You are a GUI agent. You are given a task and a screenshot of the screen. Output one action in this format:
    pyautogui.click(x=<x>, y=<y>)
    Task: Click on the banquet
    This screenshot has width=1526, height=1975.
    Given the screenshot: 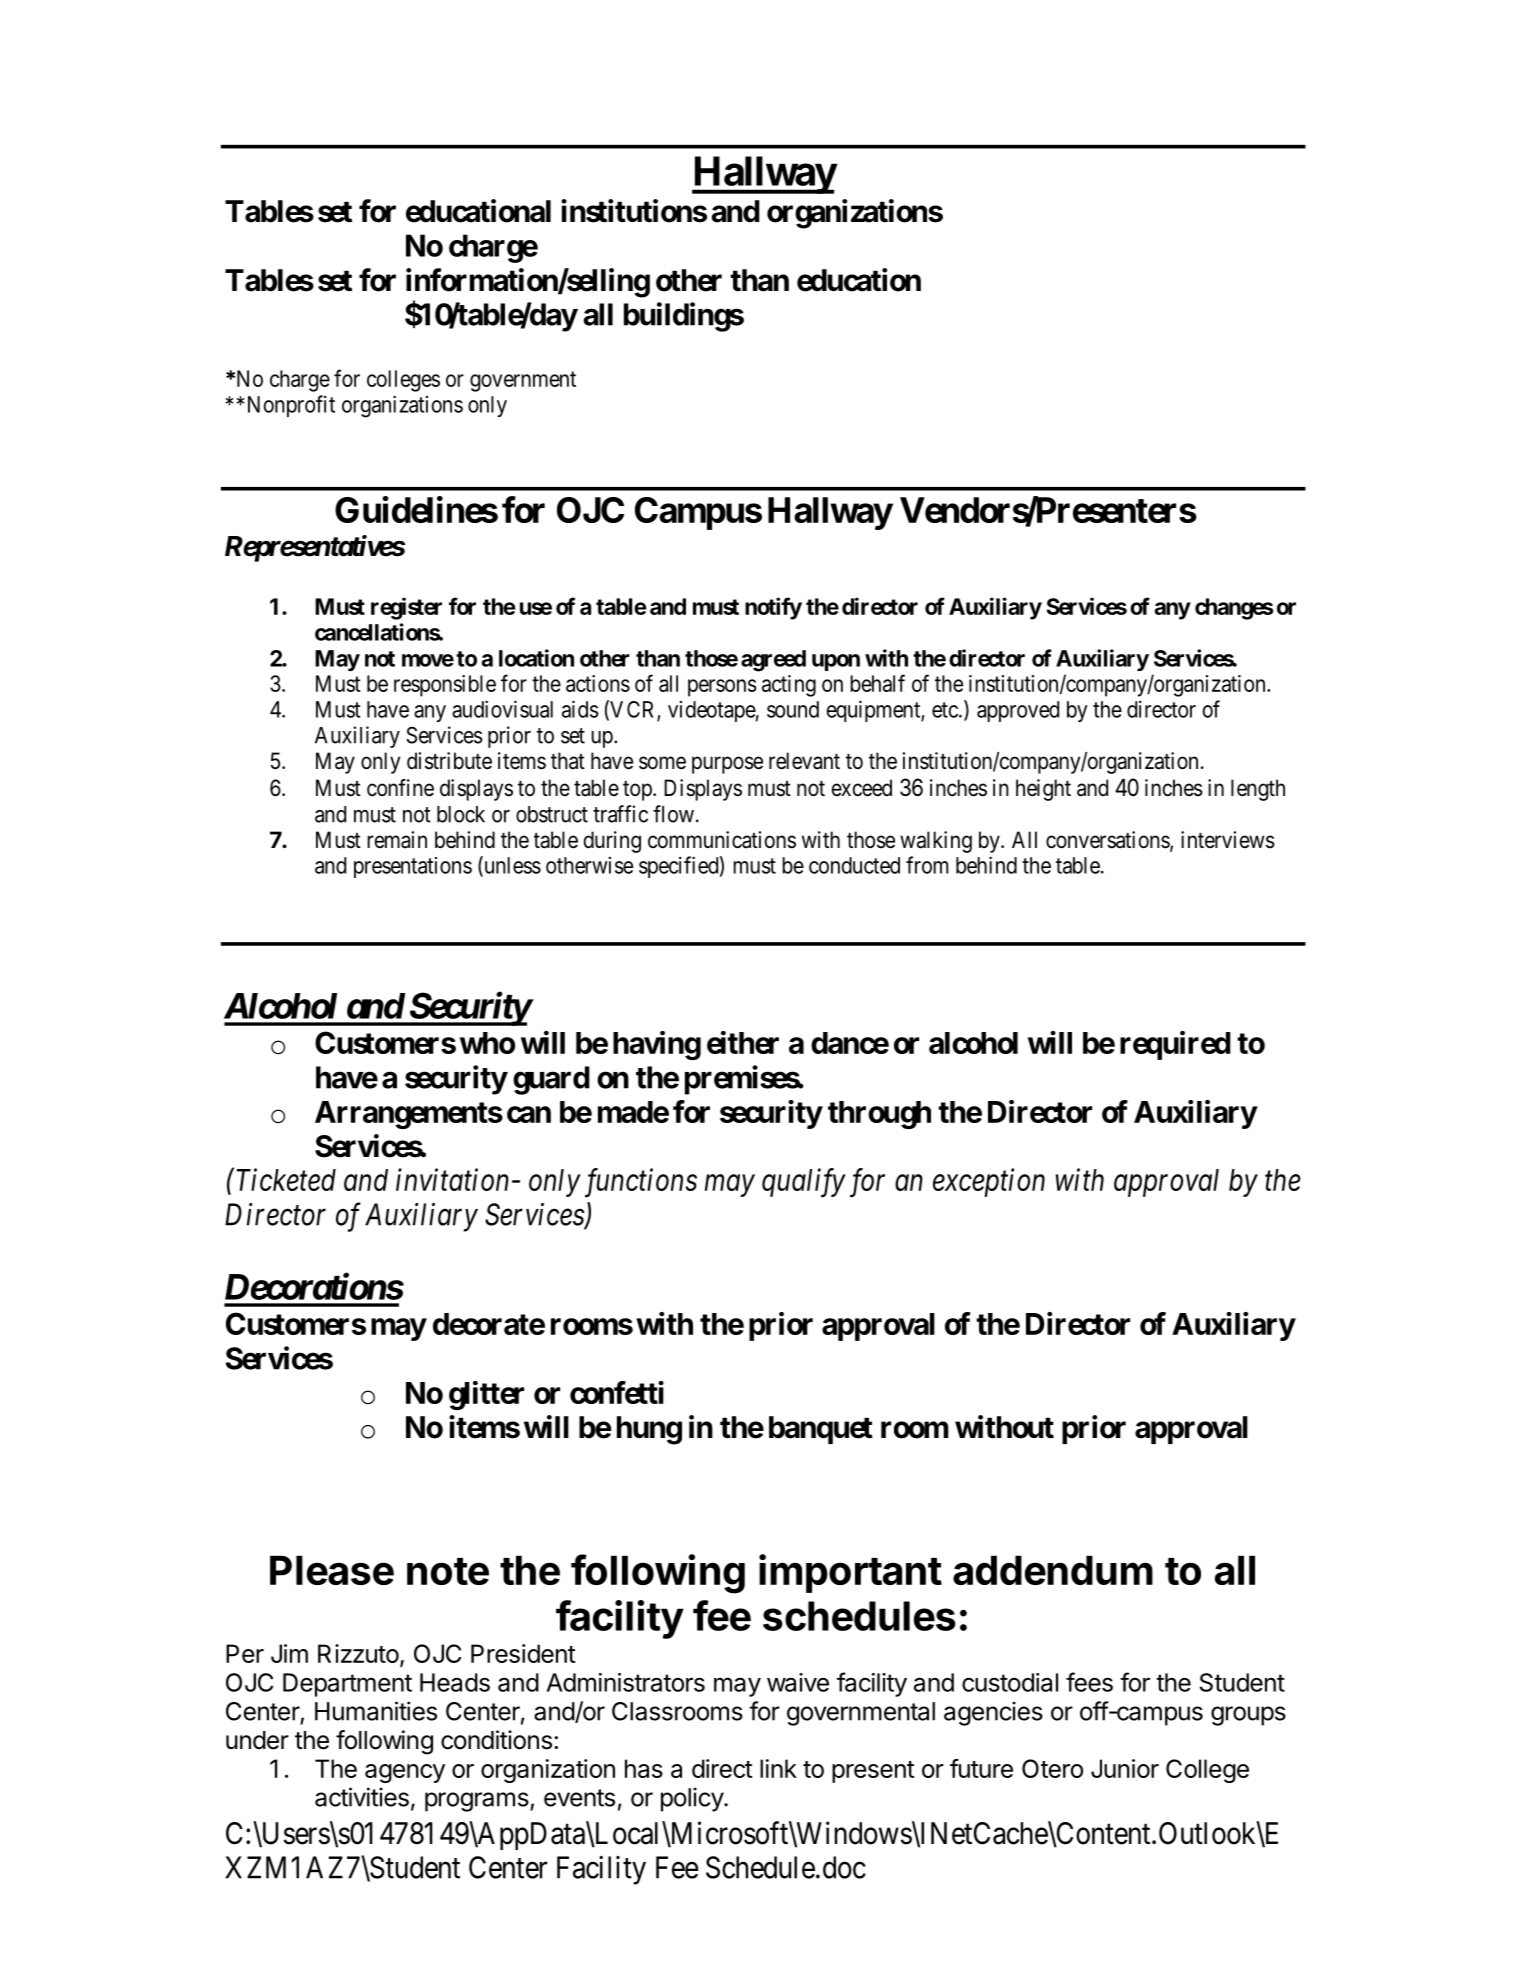 What is the action you would take?
    pyautogui.click(x=821, y=1430)
